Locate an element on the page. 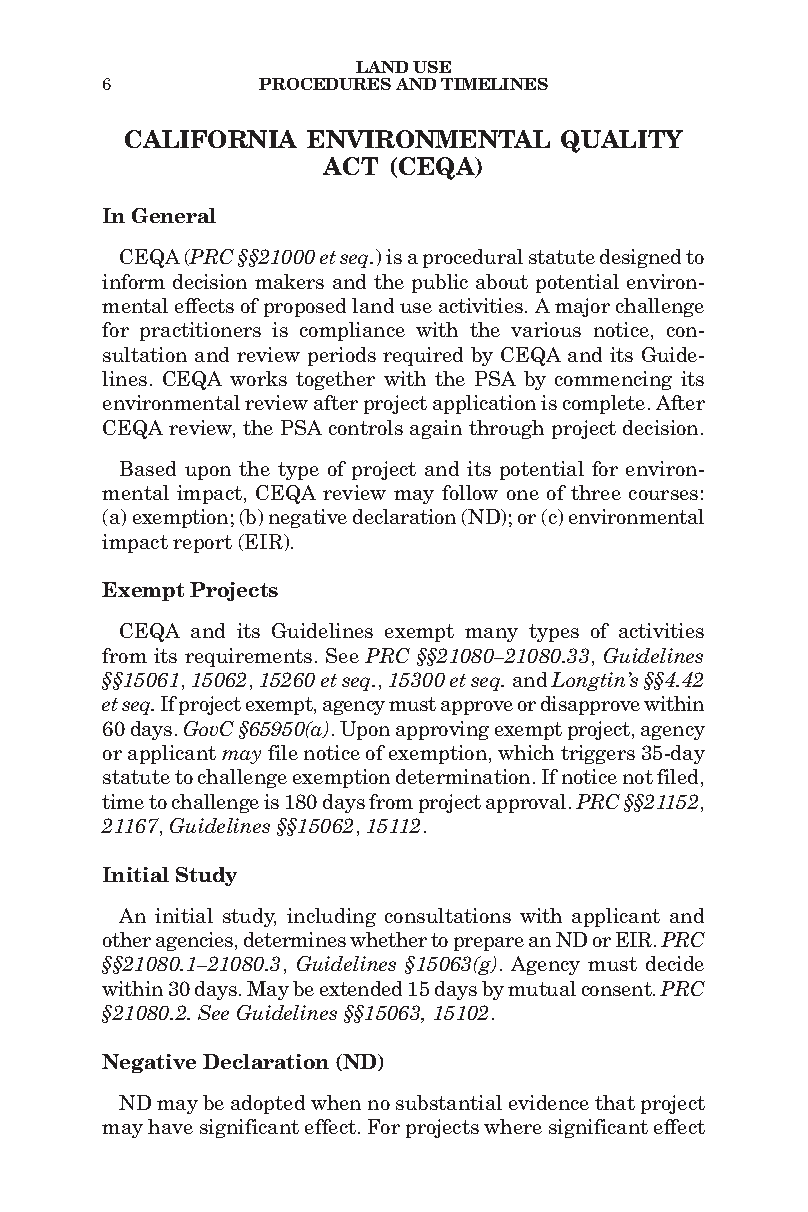 The image size is (808, 1212). report is located at coordinates (202, 544).
